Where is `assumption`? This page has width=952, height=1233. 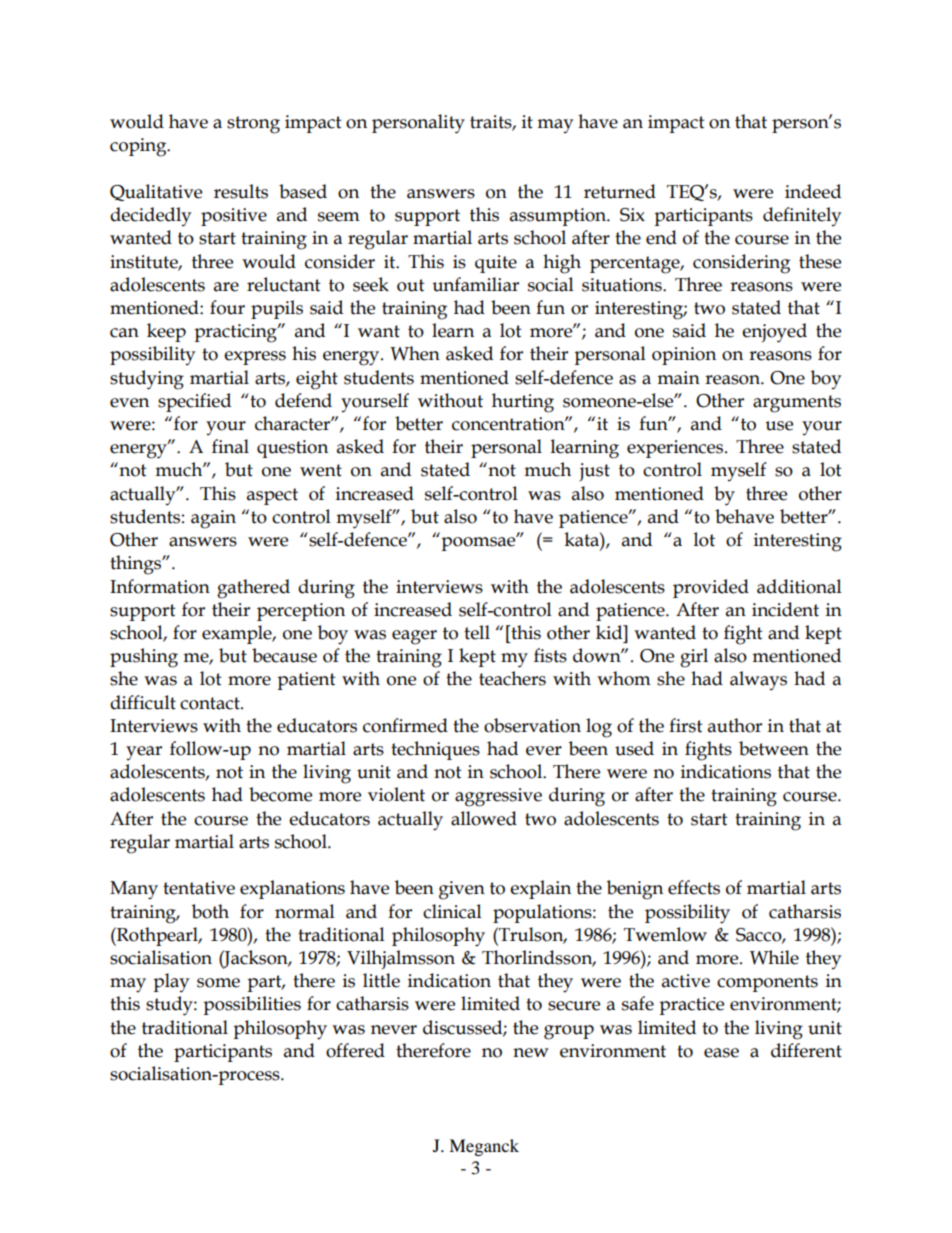
assumption is located at coordinates (559, 217).
